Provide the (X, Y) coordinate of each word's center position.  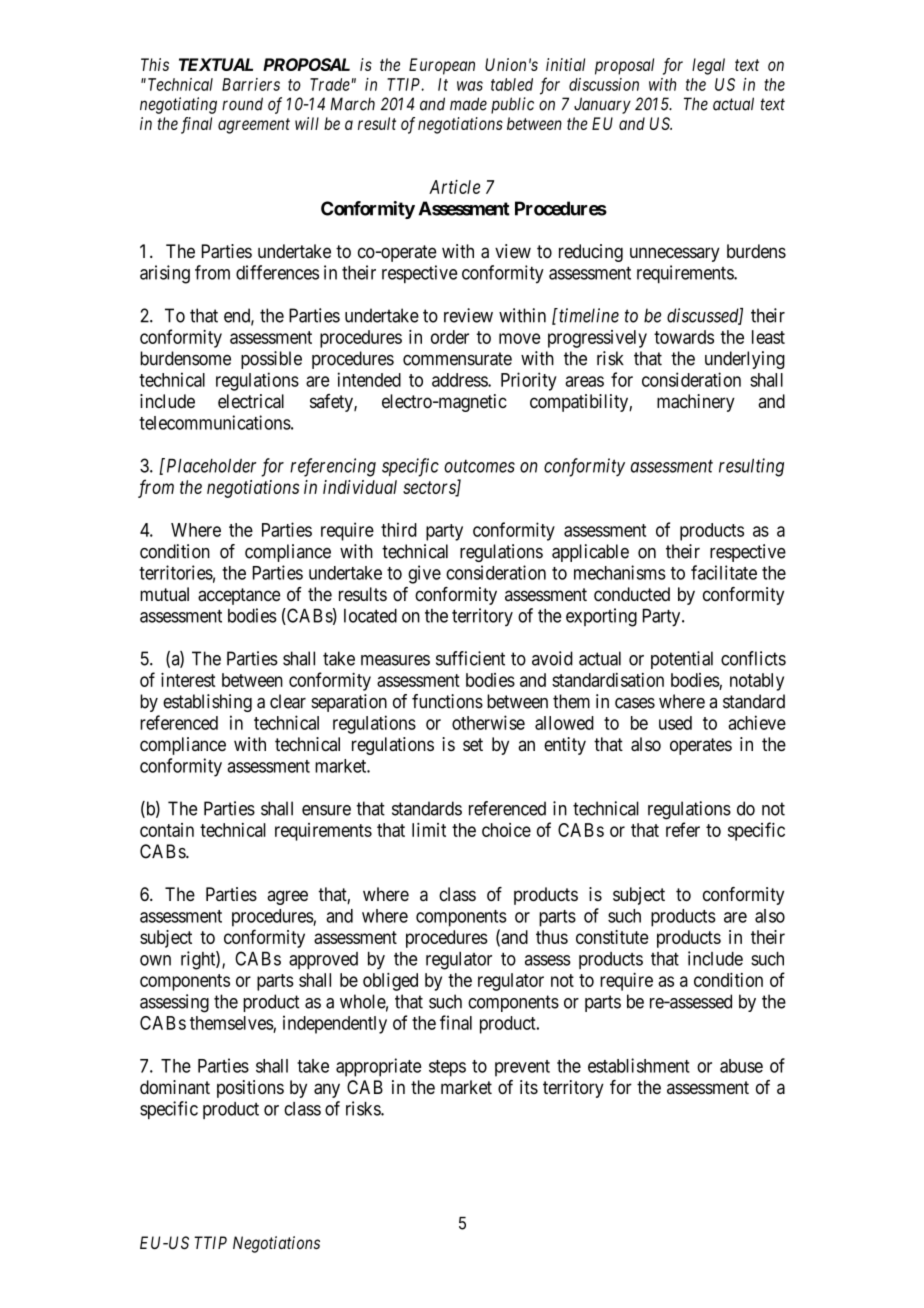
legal (708, 66)
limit (429, 830)
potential (682, 660)
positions (250, 1089)
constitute (612, 937)
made (468, 104)
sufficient (470, 658)
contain (167, 830)
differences (277, 272)
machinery (696, 403)
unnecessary (675, 254)
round (242, 104)
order (450, 337)
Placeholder (210, 465)
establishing (207, 703)
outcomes (479, 466)
